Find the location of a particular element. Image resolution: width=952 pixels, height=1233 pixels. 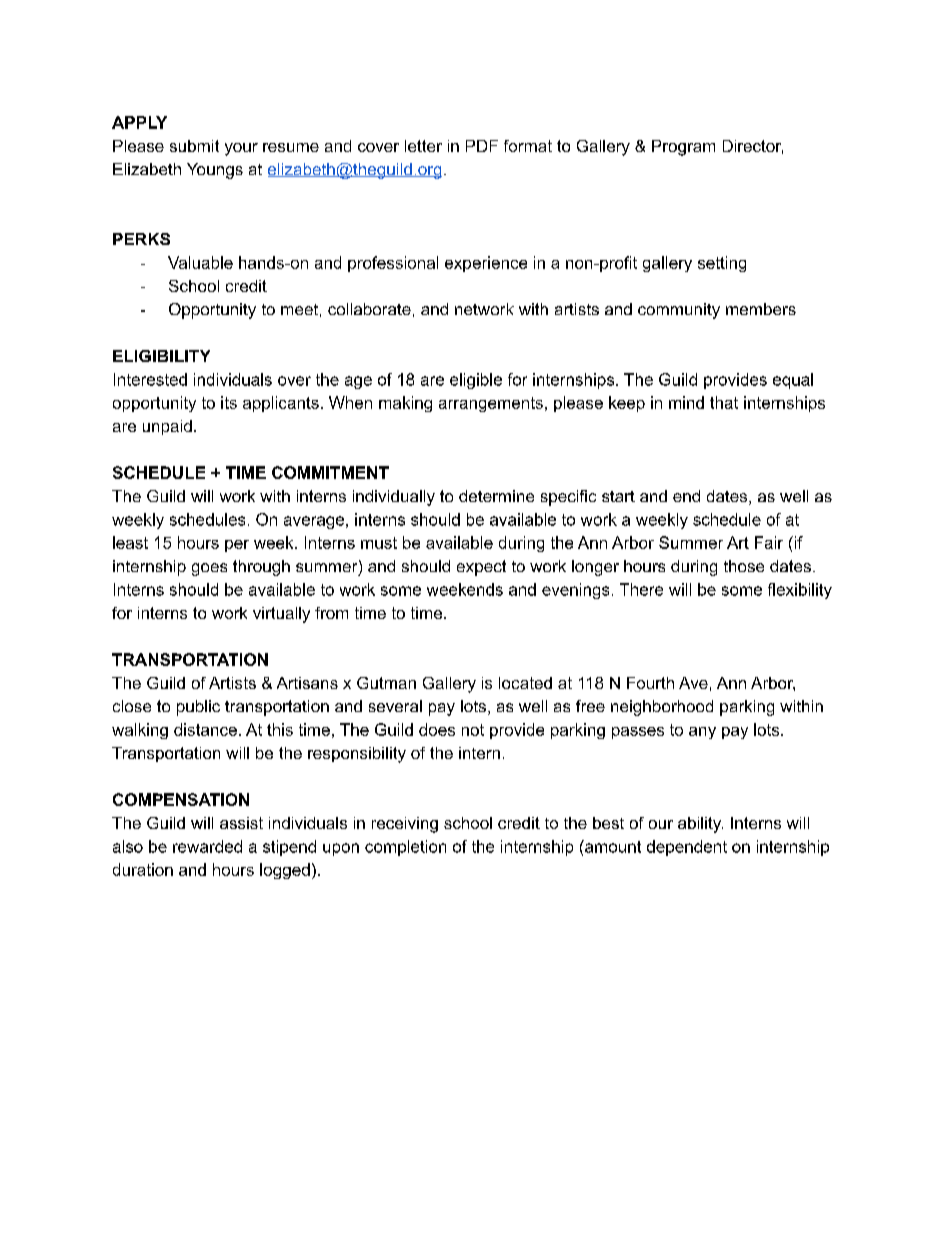

collaborate is located at coordinates (369, 309).
